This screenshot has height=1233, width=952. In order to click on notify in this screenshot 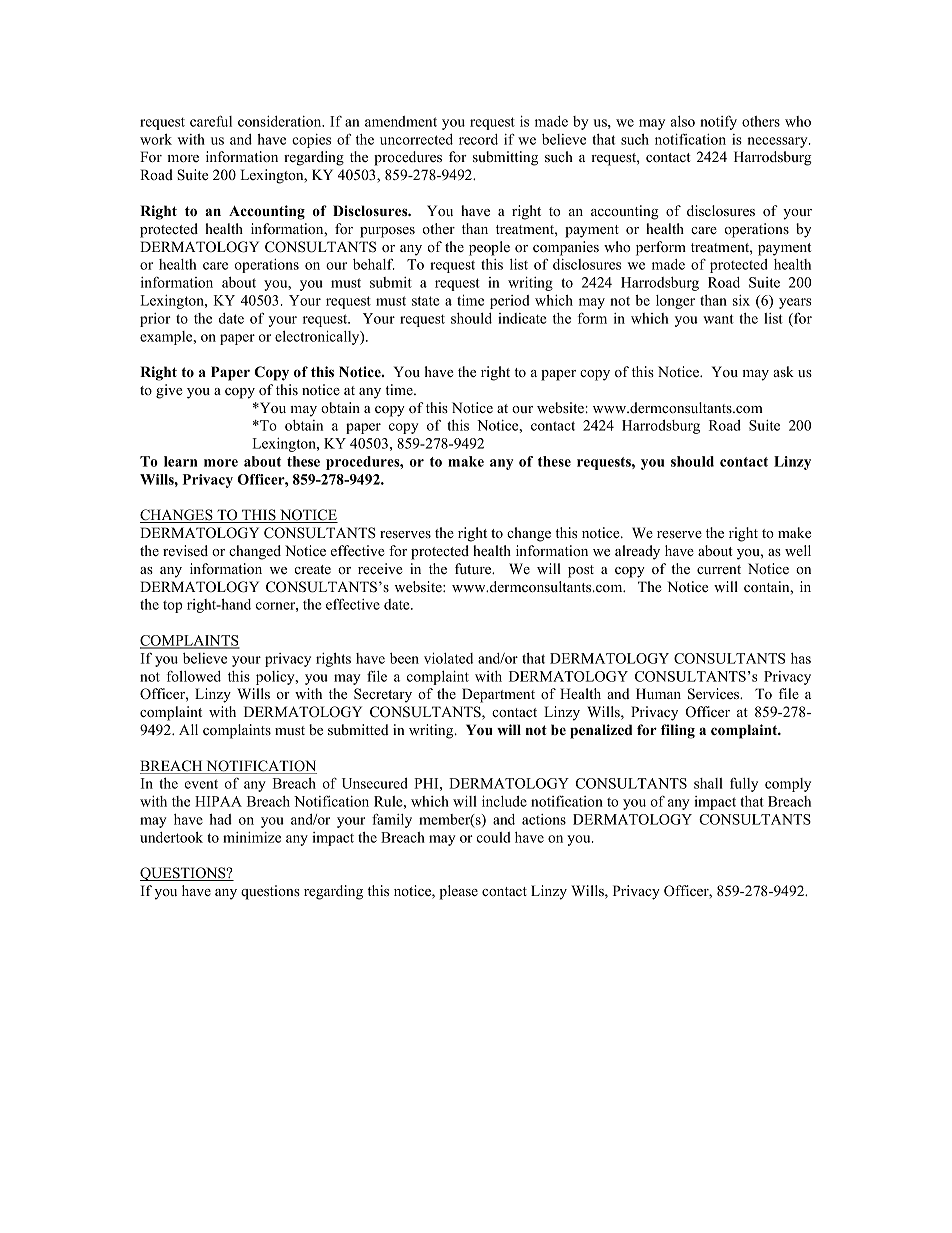, I will do `click(718, 123)`.
